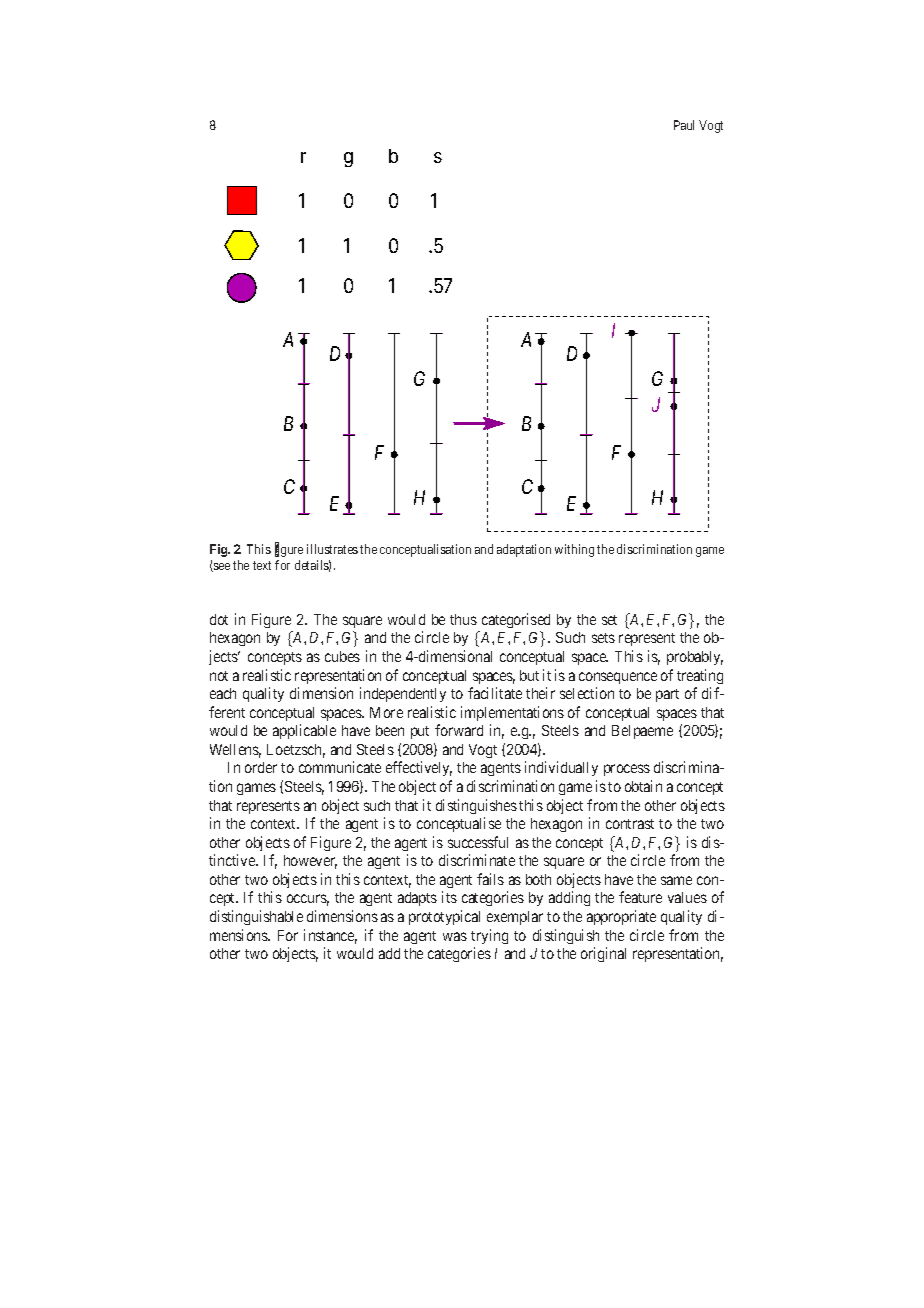  Describe the element at coordinates (643, 786) in the screenshot. I see `obtain` at that location.
